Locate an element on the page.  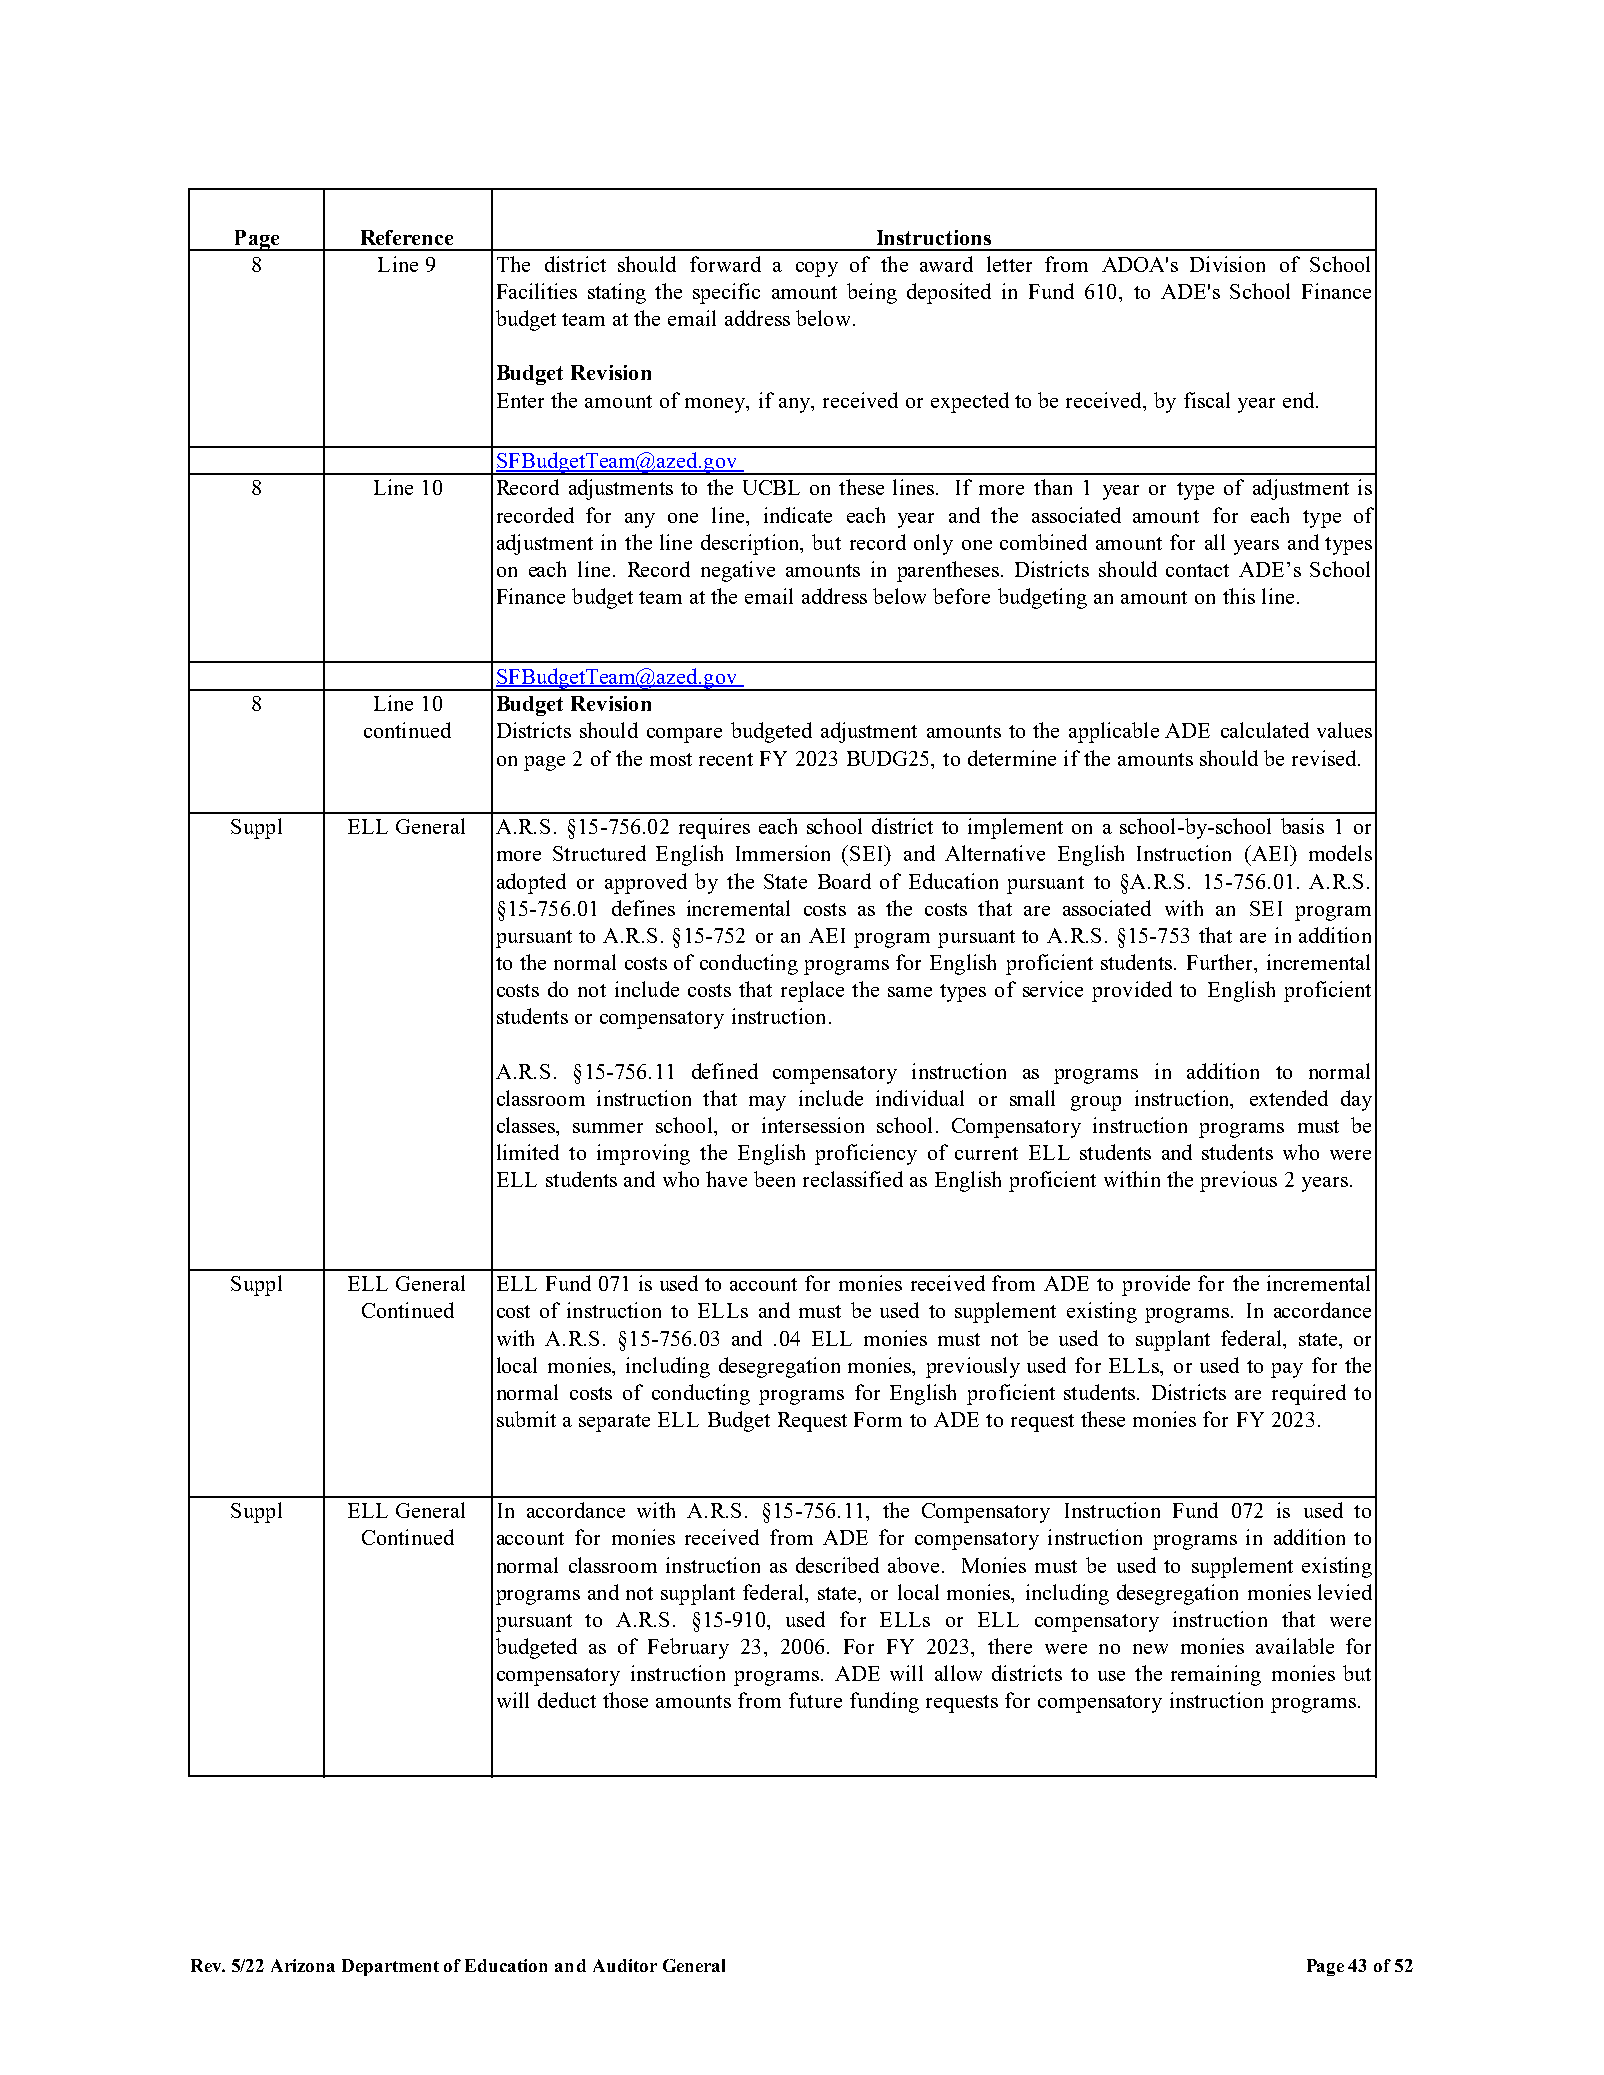
Reference is located at coordinates (407, 237).
